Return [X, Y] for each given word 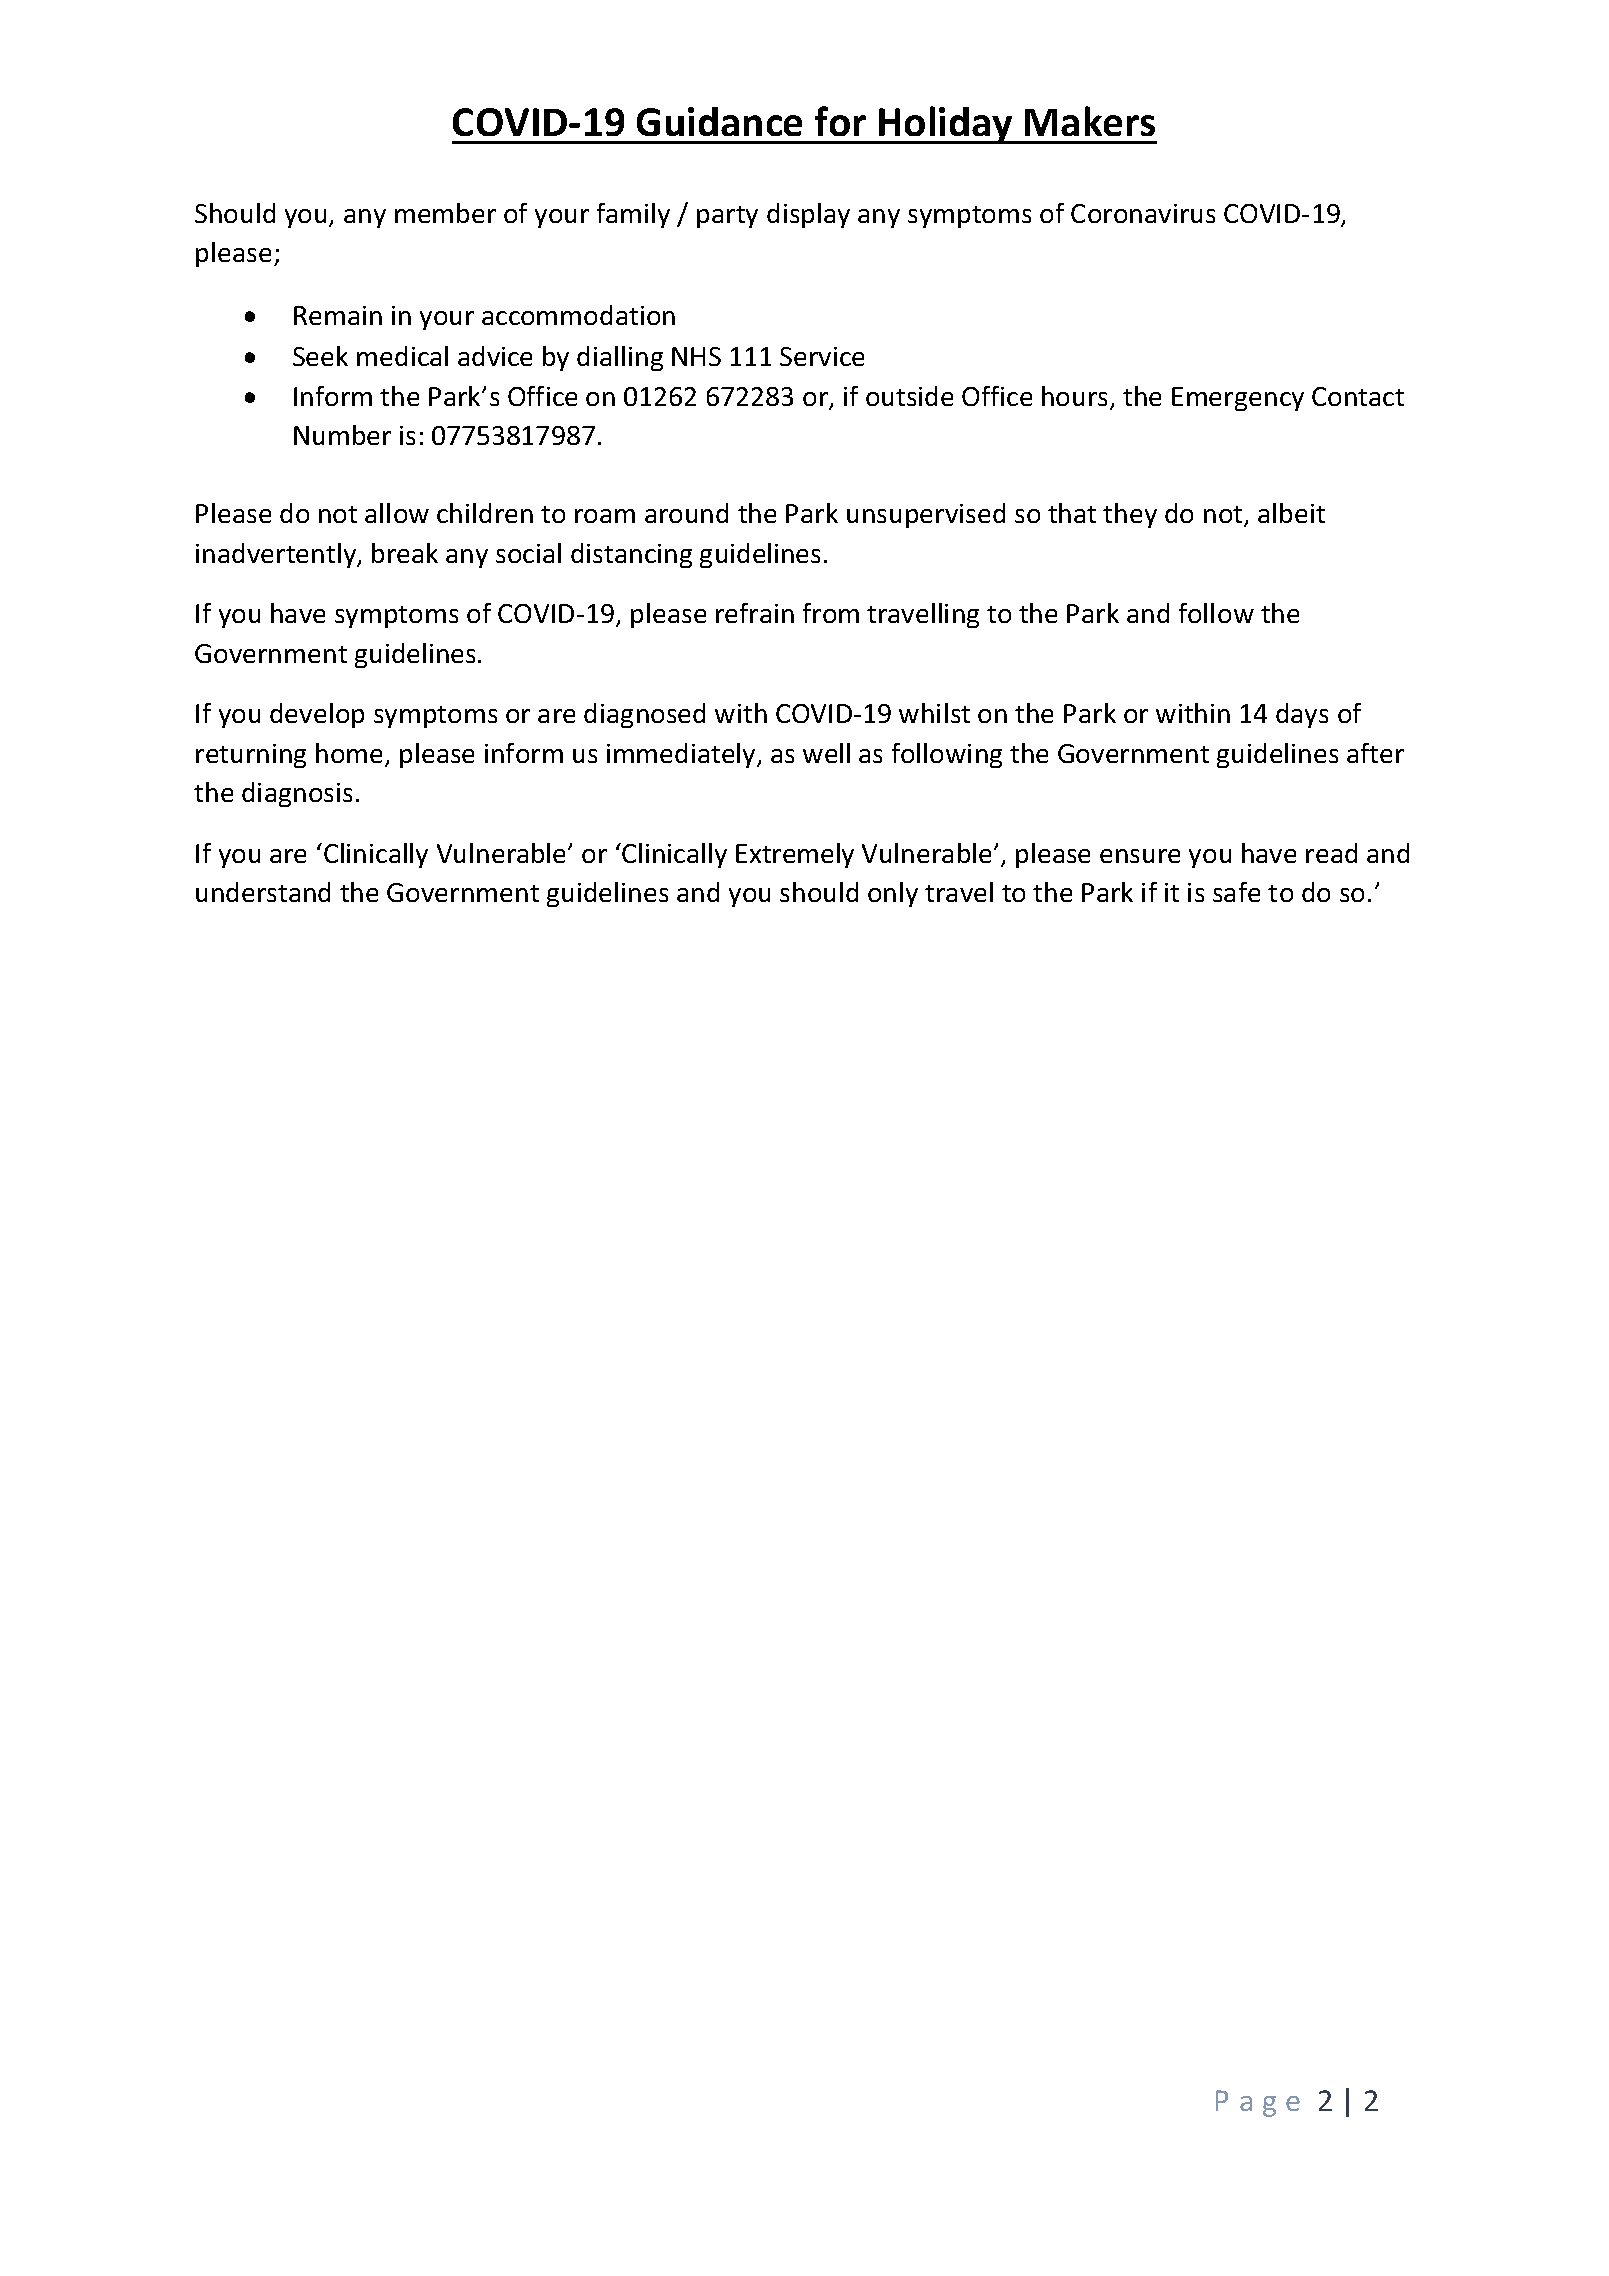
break [405, 553]
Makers [1090, 121]
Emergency [1238, 399]
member [445, 213]
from [831, 613]
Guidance [719, 121]
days [1302, 715]
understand [263, 892]
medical [402, 356]
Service [822, 356]
